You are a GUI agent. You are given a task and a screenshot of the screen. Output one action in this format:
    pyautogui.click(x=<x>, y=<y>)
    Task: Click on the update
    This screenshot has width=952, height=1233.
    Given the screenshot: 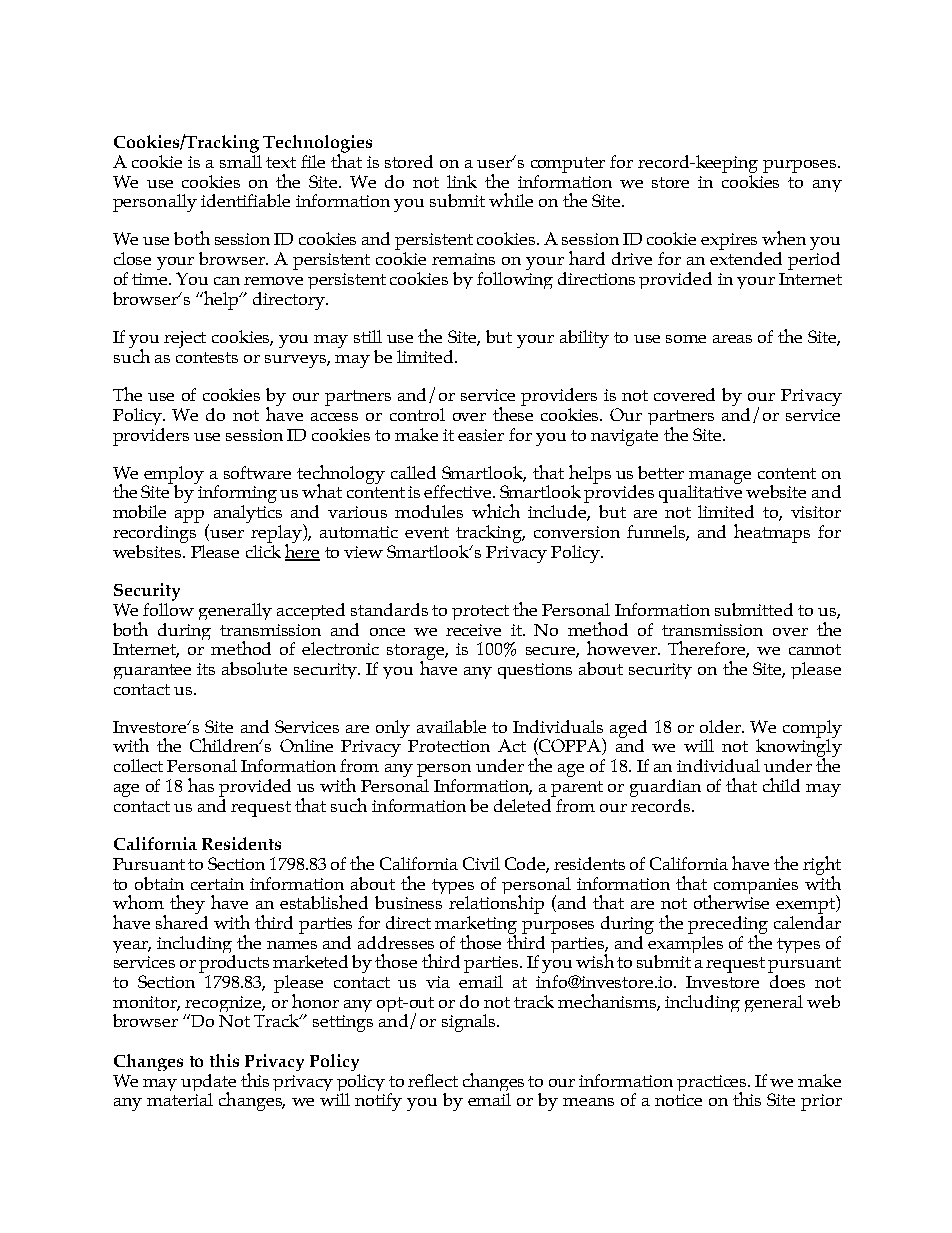 What is the action you would take?
    pyautogui.click(x=208, y=1084)
